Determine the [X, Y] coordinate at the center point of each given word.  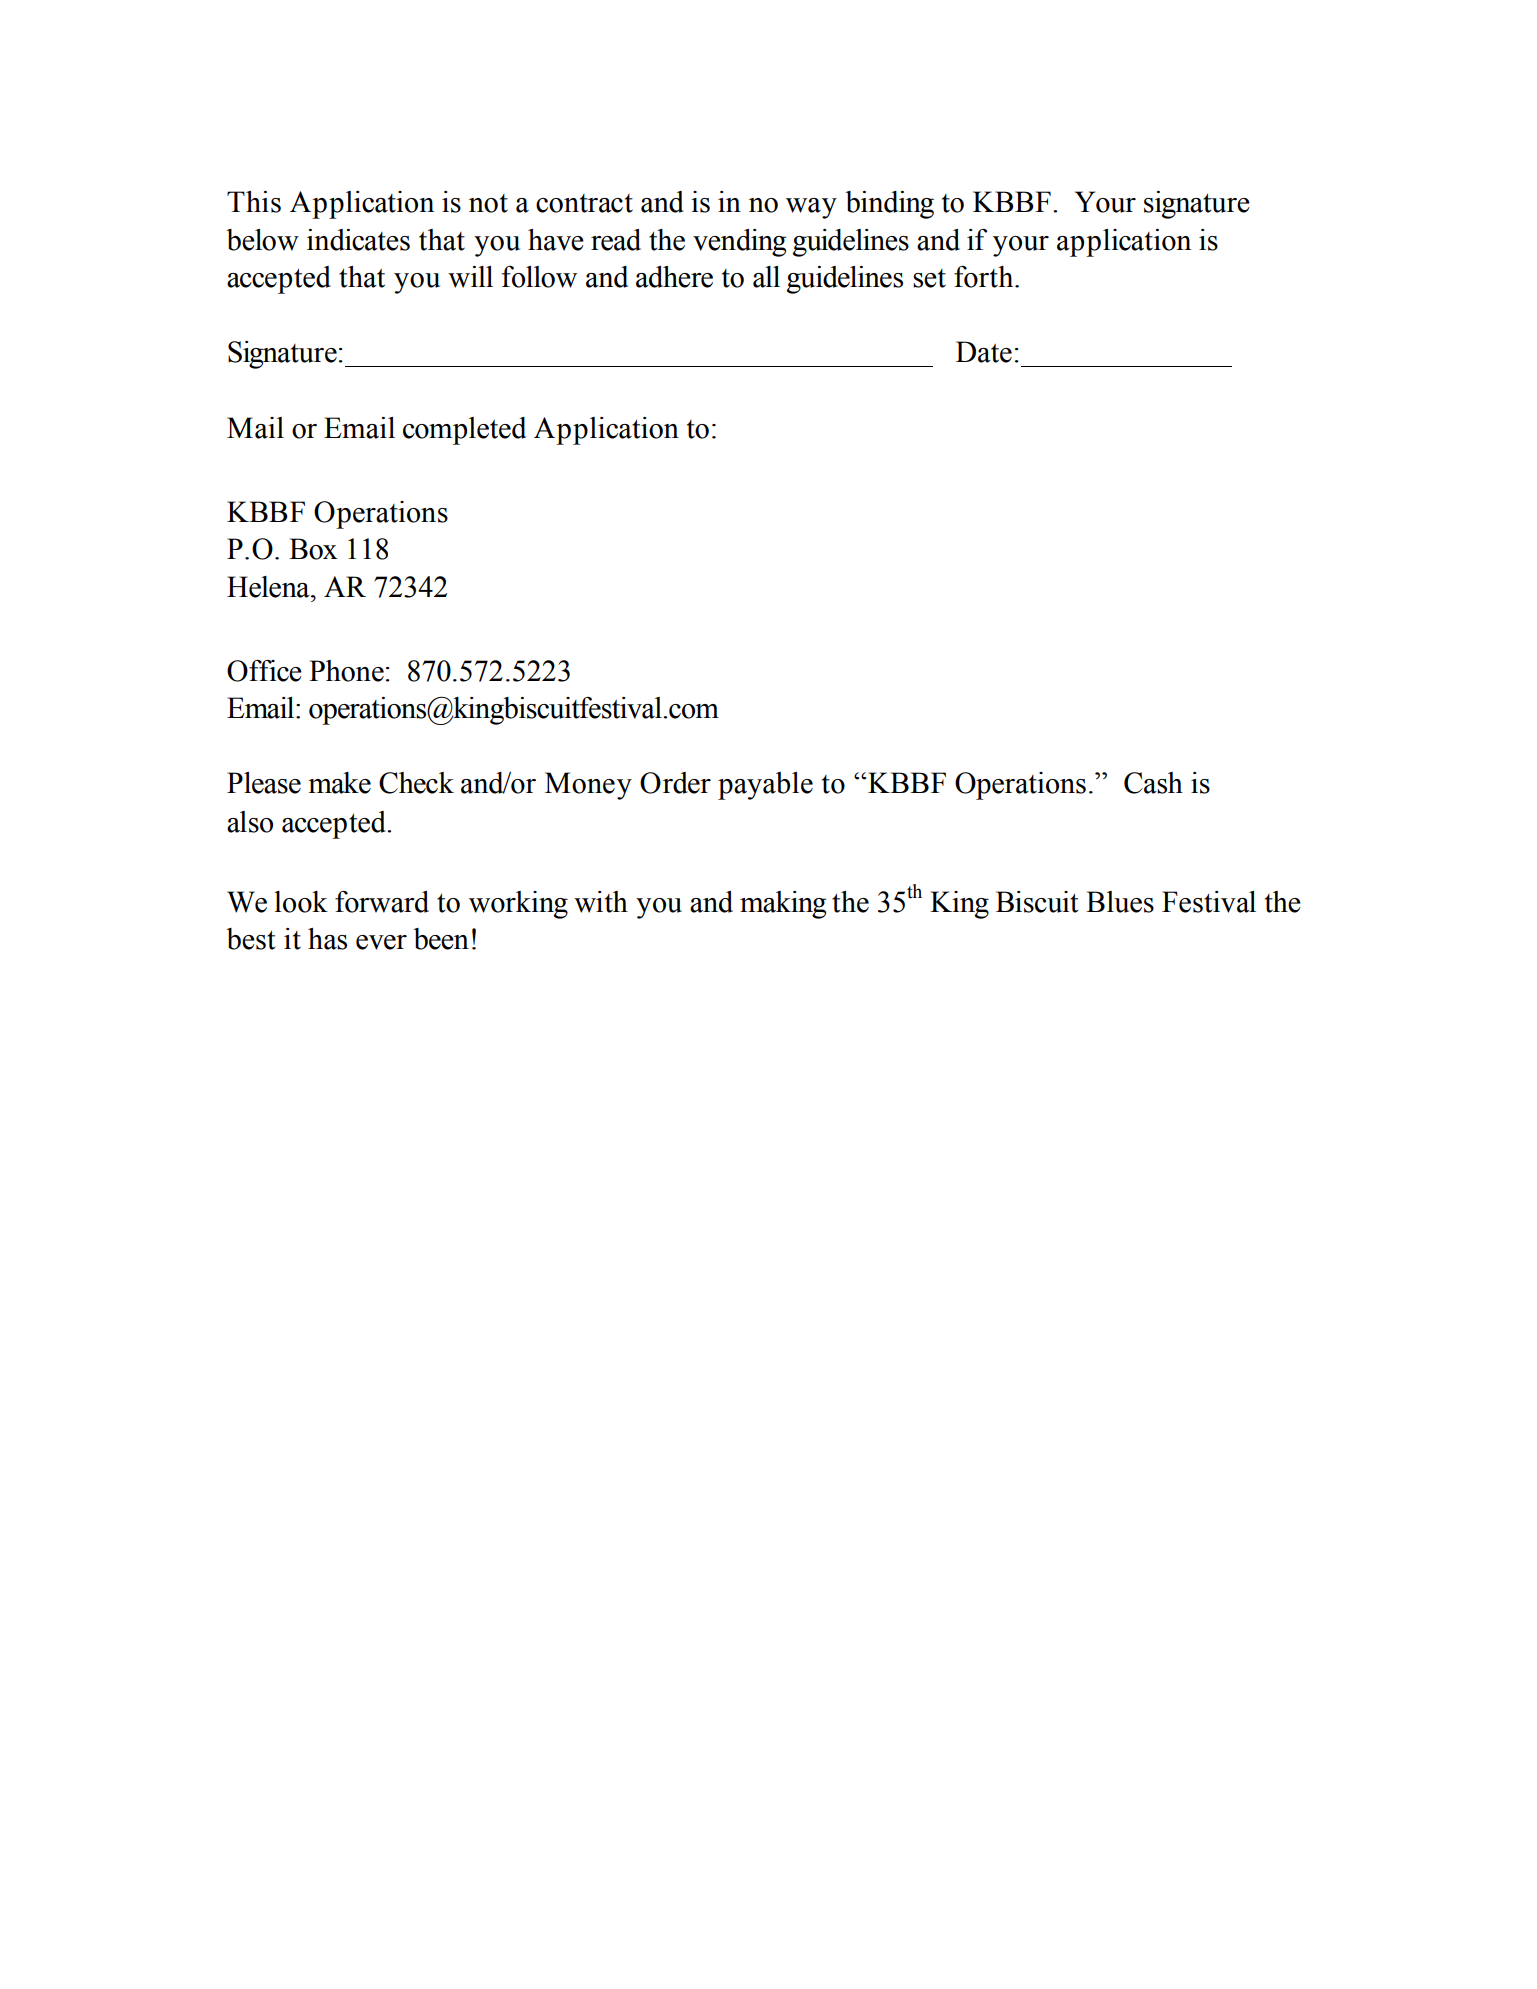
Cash [1153, 783]
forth [985, 277]
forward [382, 902]
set [929, 278]
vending [739, 243]
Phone [346, 671]
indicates [358, 240]
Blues [1120, 902]
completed [464, 431]
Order [675, 783]
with [601, 902]
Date [984, 352]
